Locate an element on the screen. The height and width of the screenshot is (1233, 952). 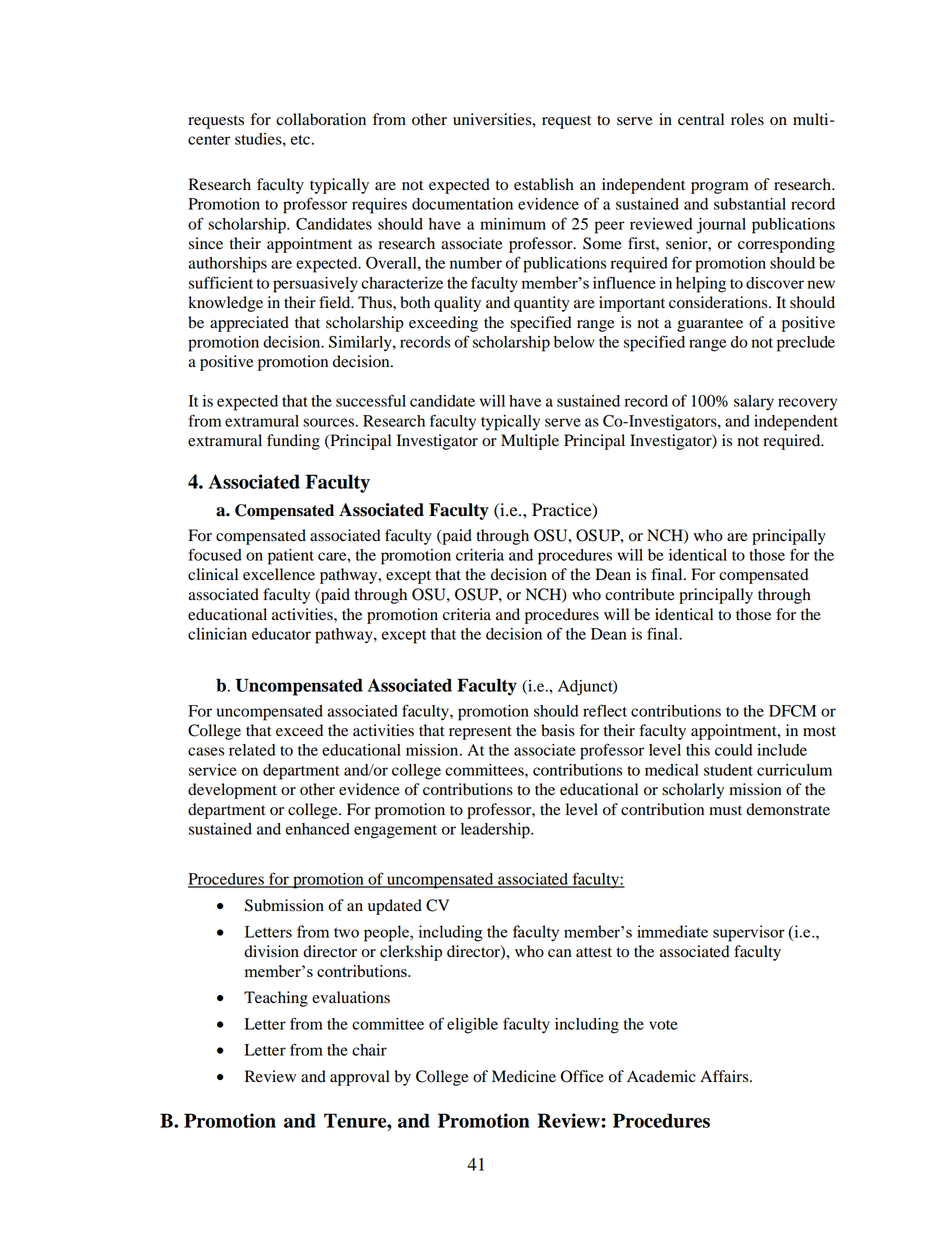
funding is located at coordinates (293, 442).
